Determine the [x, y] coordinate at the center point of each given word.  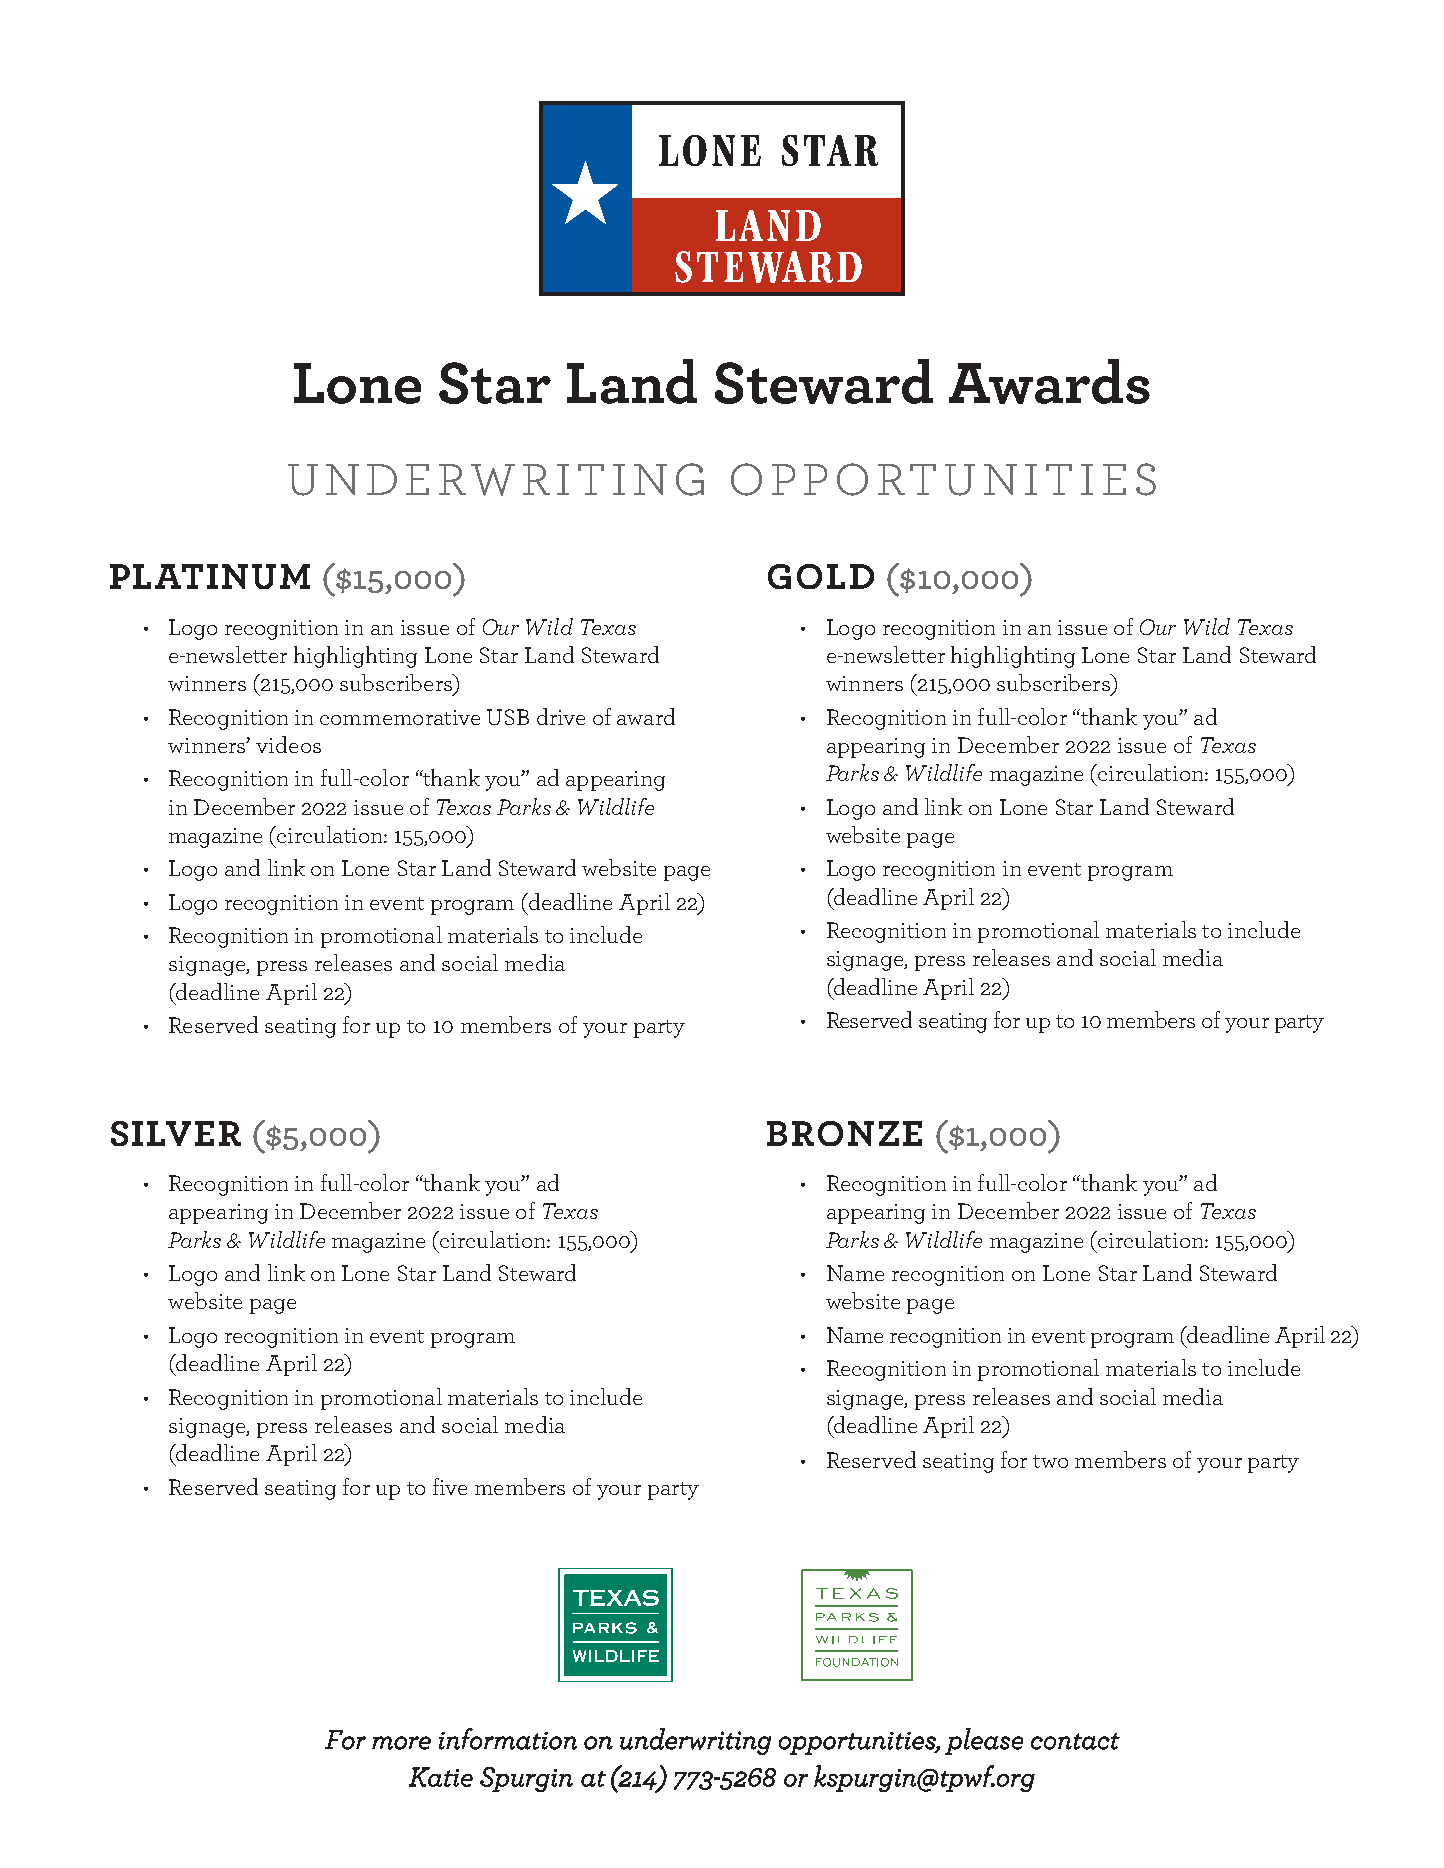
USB [508, 717]
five [450, 1486]
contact [1075, 1741]
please [984, 1741]
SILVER [176, 1133]
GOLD [821, 576]
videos [288, 744]
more [401, 1743]
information [508, 1739]
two [1050, 1461]
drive [561, 716]
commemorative [400, 717]
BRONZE [844, 1133]
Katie [441, 1777]
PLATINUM [210, 576]
